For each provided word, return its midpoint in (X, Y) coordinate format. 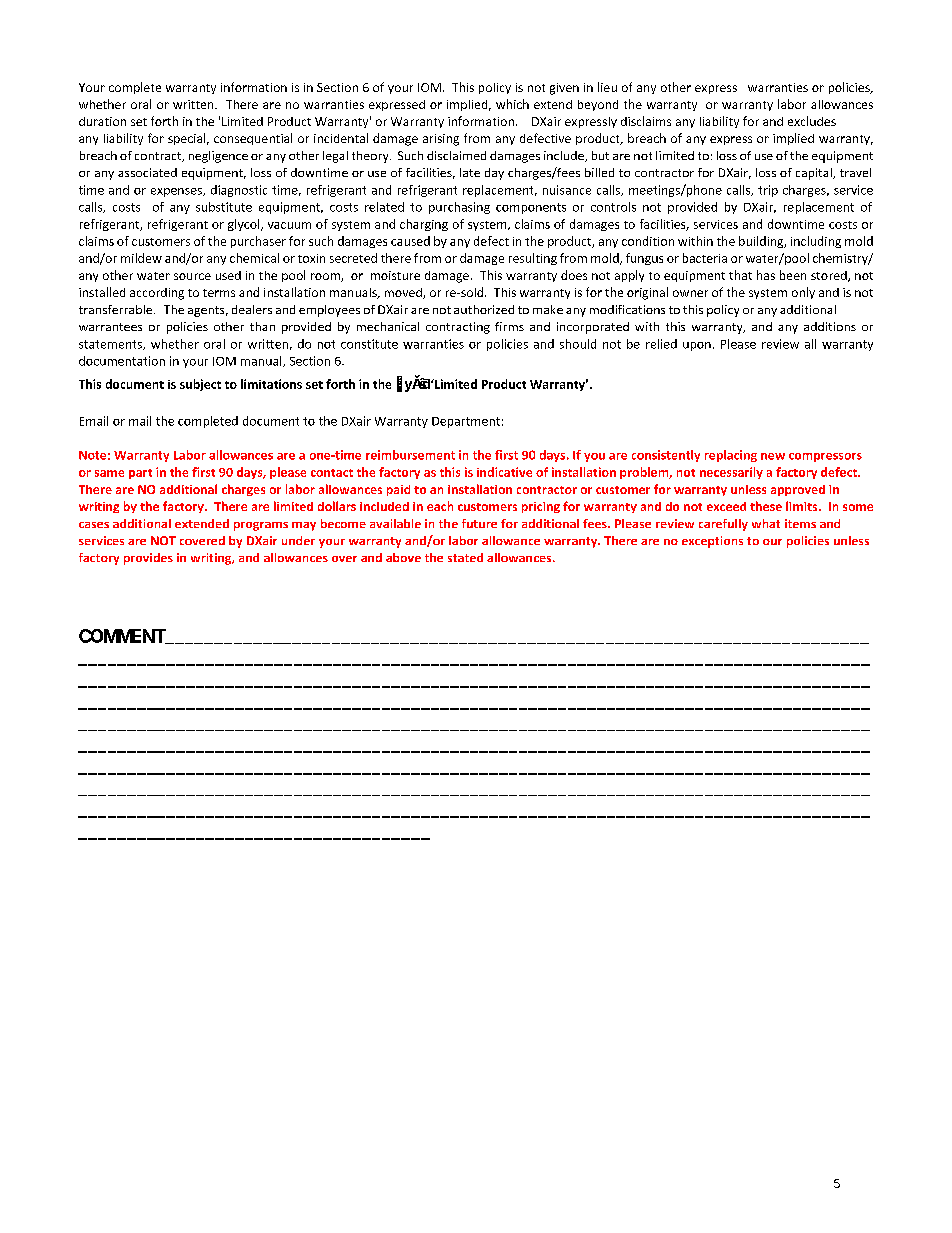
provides (148, 559)
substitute (224, 207)
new (773, 456)
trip (768, 191)
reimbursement (410, 455)
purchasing (459, 208)
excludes (812, 121)
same (109, 473)
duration (102, 121)
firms (509, 326)
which (512, 104)
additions (830, 326)
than (262, 326)
